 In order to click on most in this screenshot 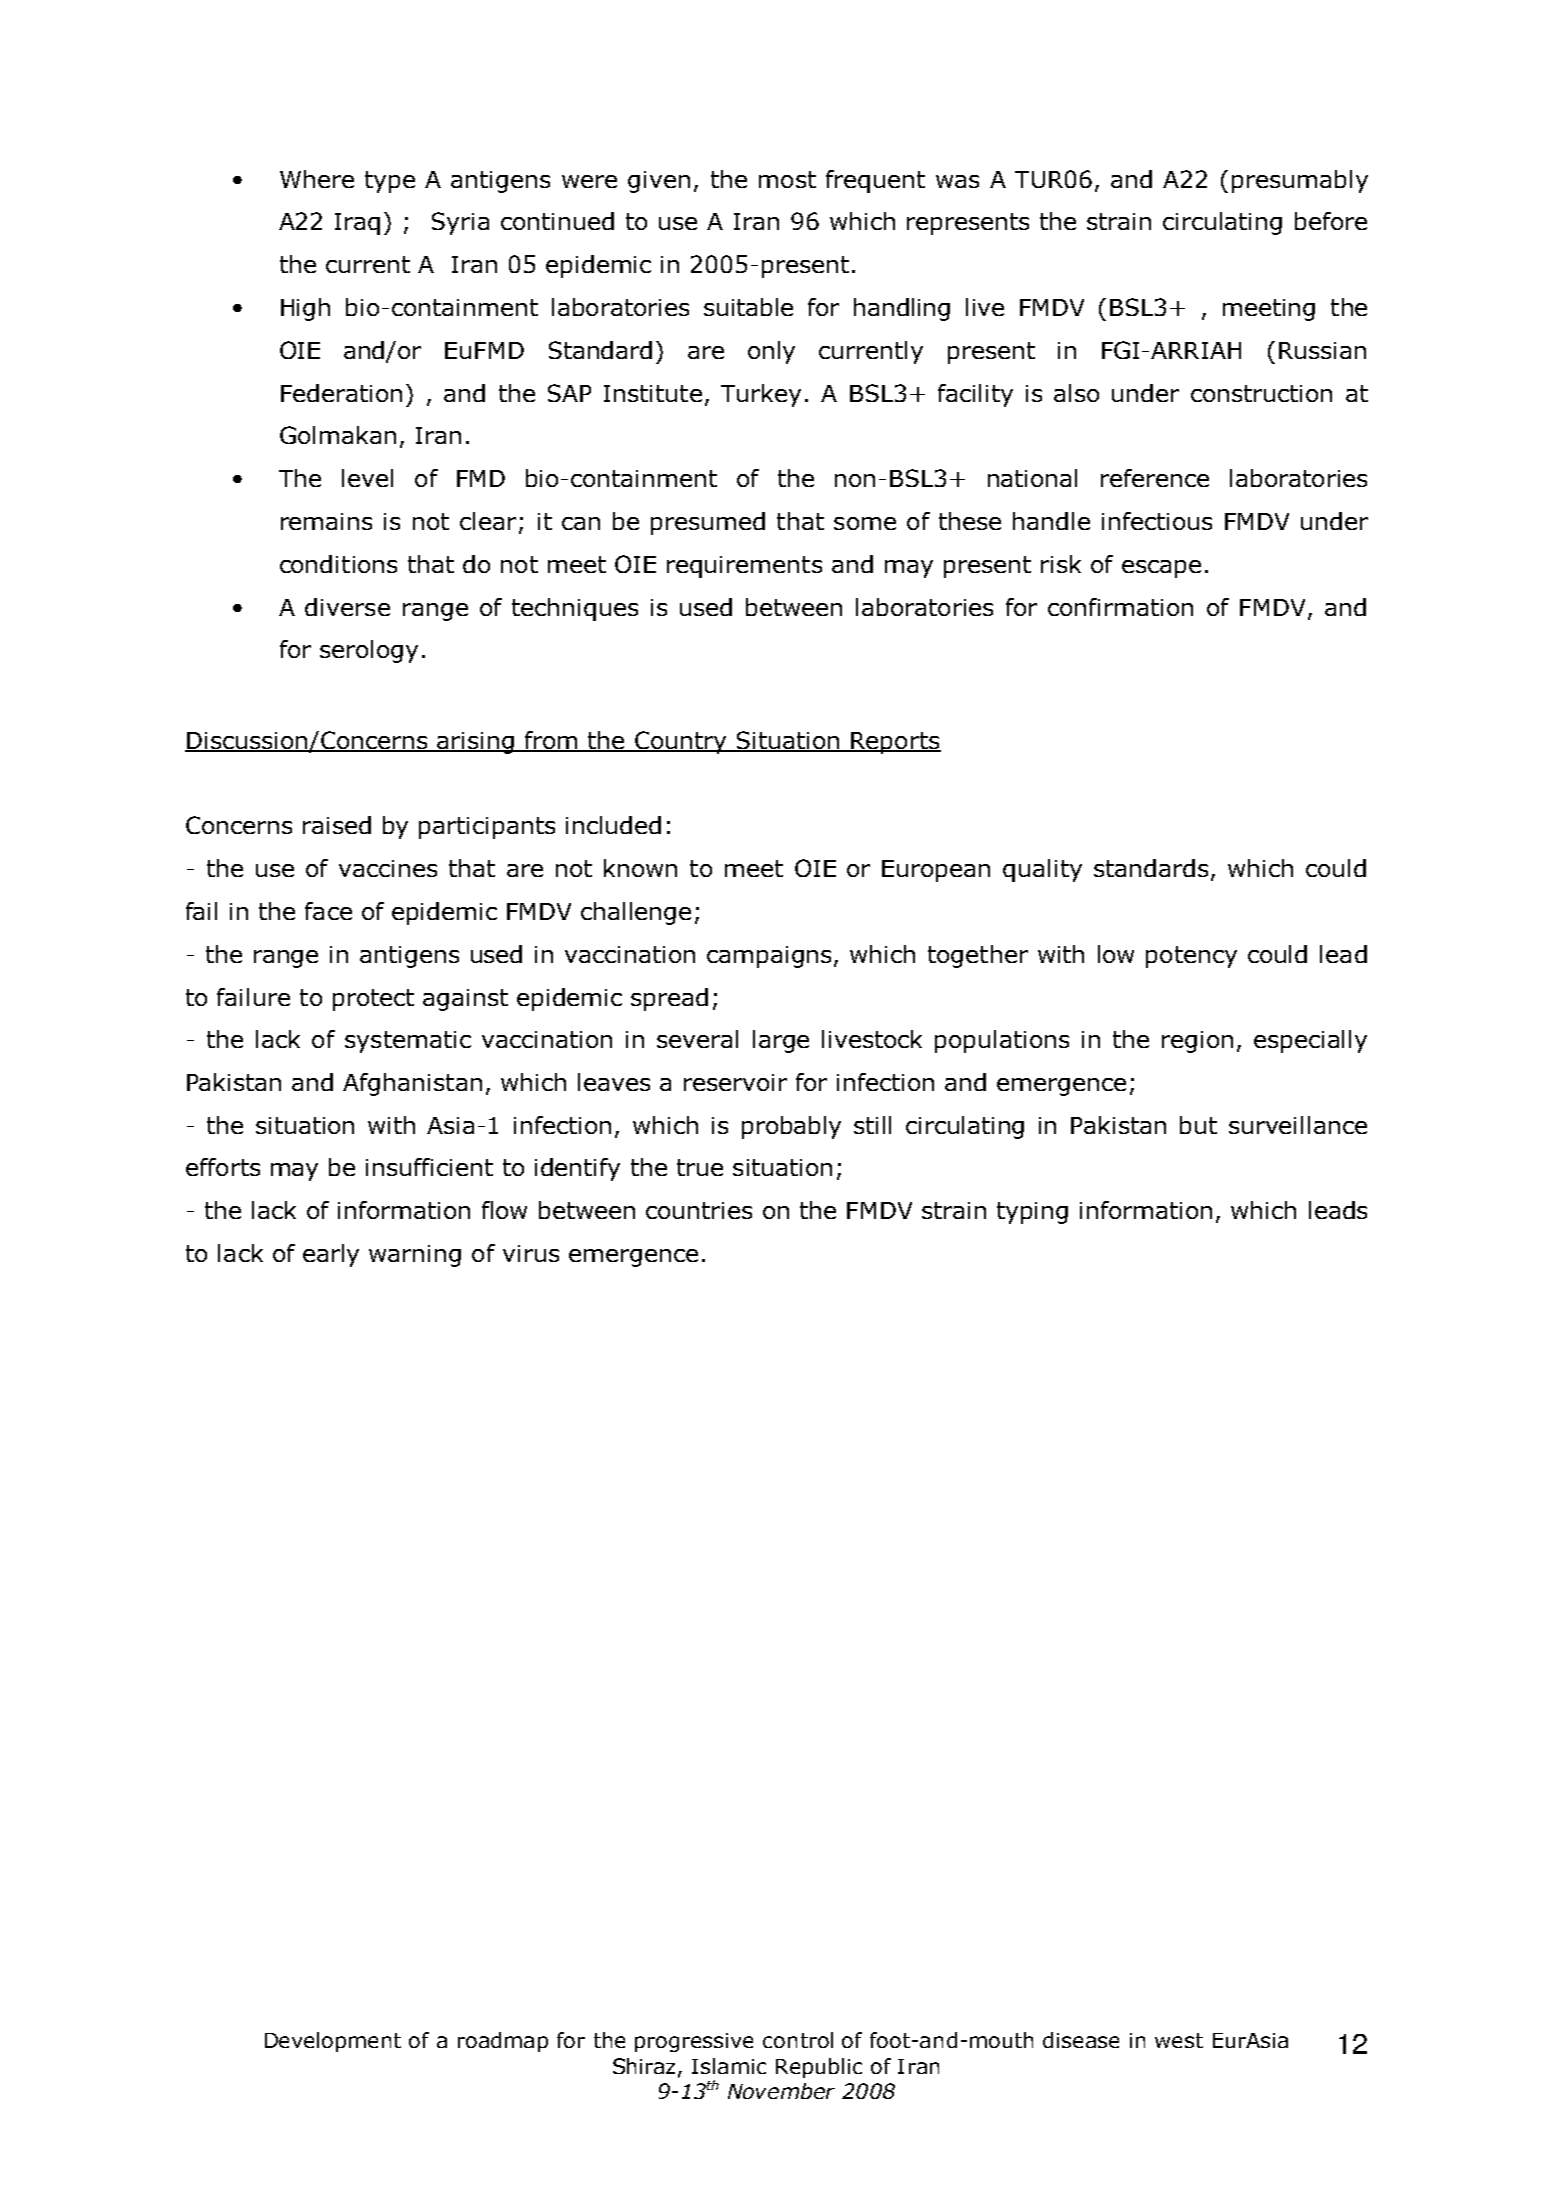, I will do `click(787, 179)`.
